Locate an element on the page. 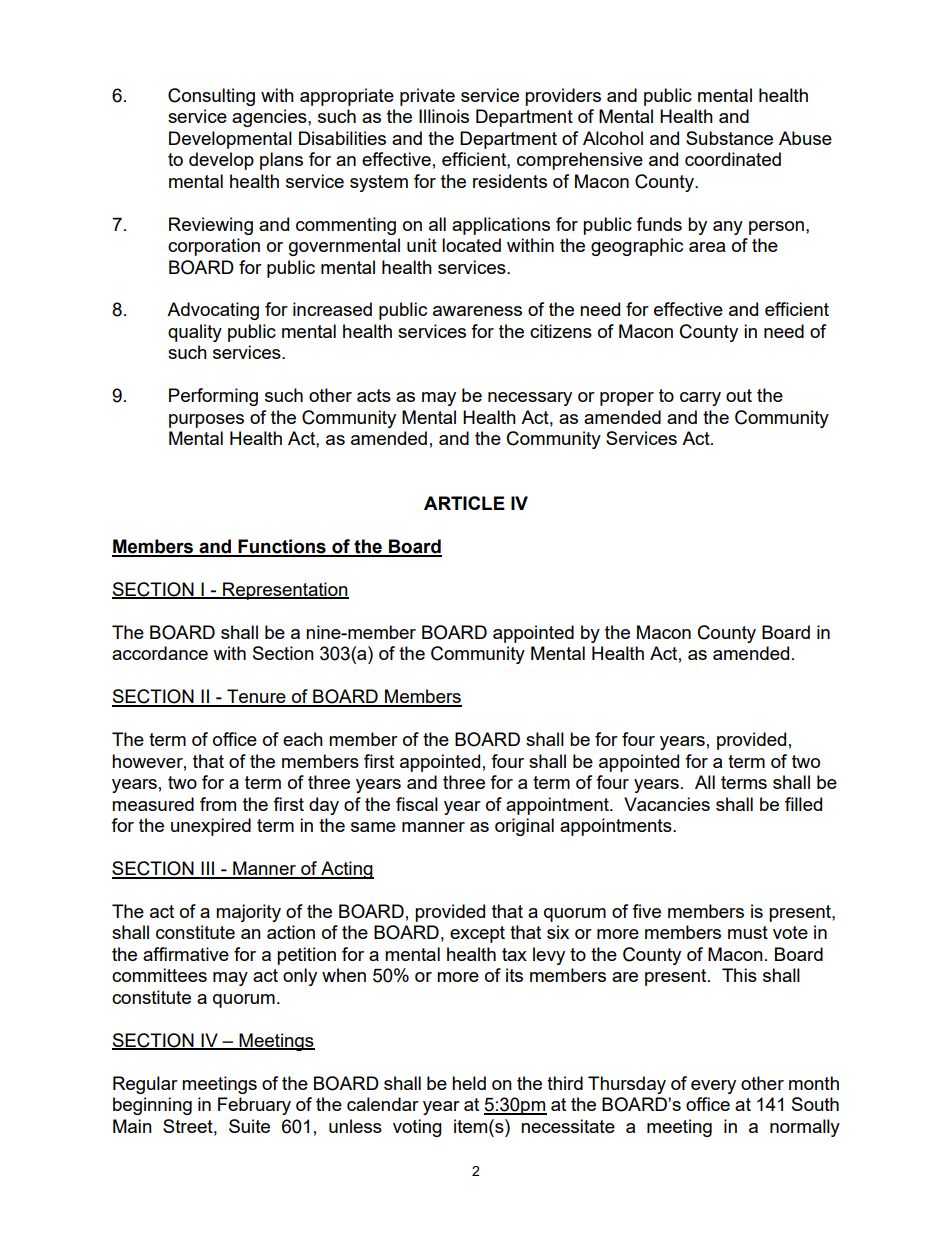  ARTICLE is located at coordinates (464, 503).
